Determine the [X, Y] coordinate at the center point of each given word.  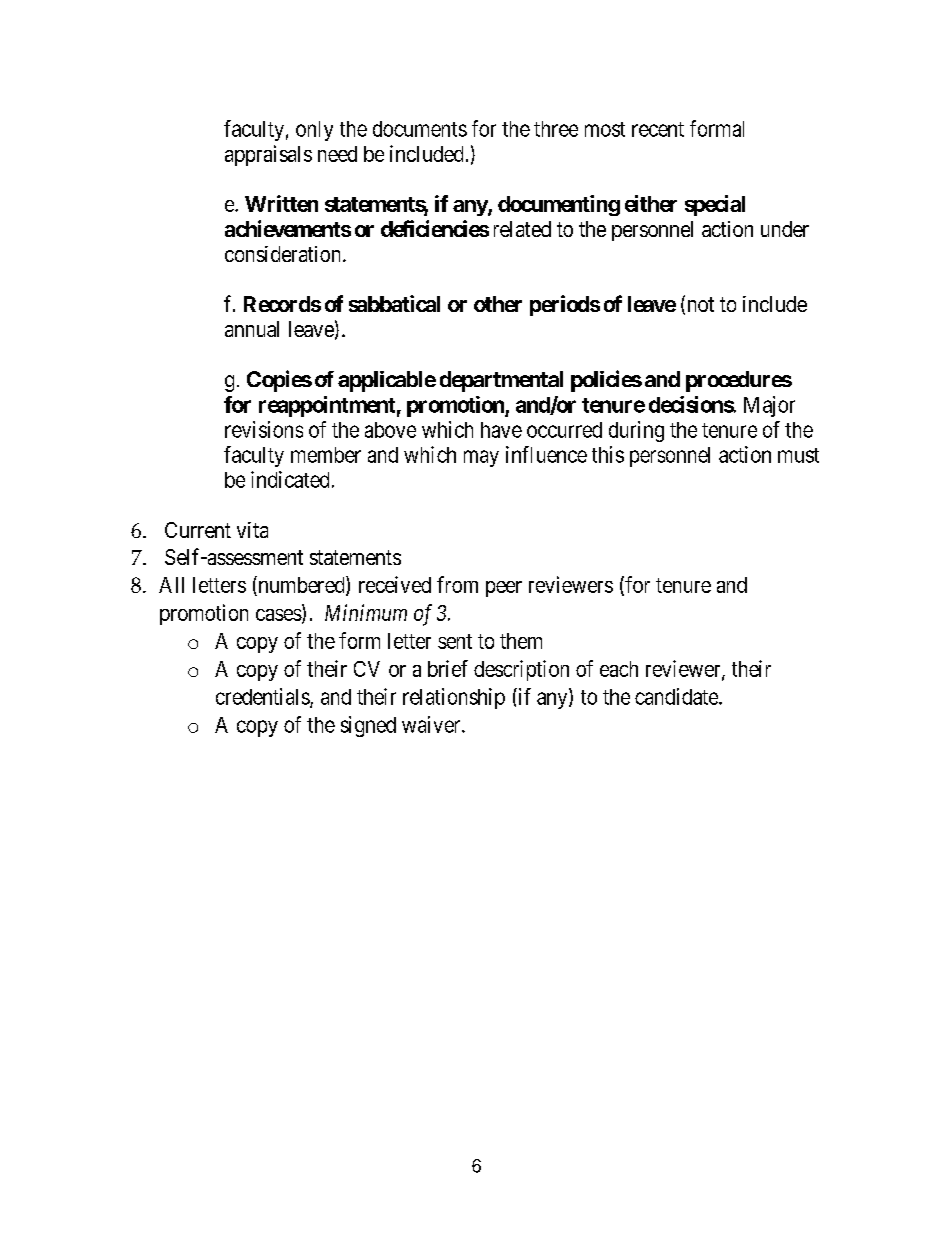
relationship [454, 698]
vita [252, 530]
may [481, 458]
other [498, 304]
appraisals [268, 155]
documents [420, 129]
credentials [263, 697]
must [798, 455]
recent [658, 129]
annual [252, 329]
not [699, 306]
